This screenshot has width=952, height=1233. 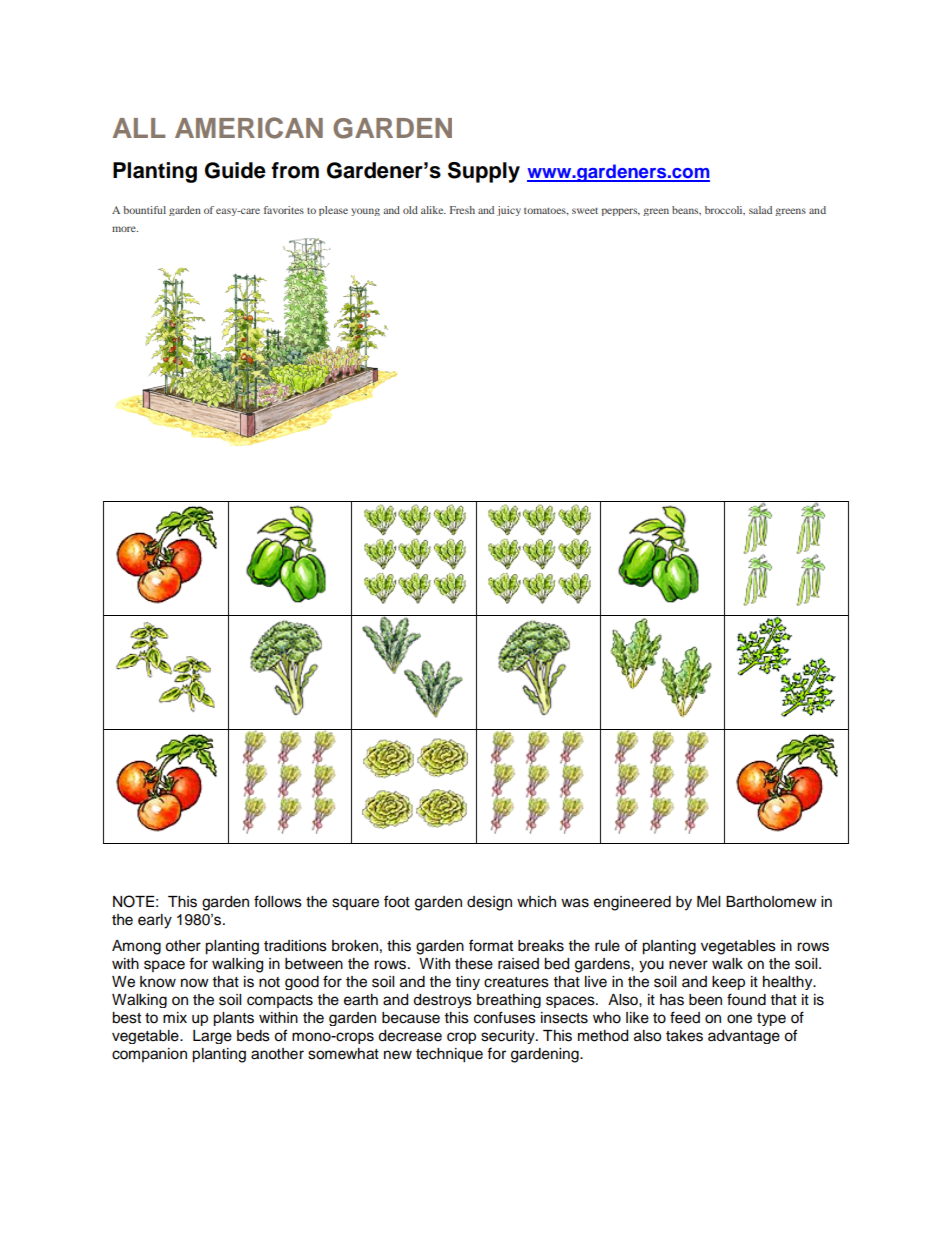 I want to click on salad, so click(x=760, y=210).
